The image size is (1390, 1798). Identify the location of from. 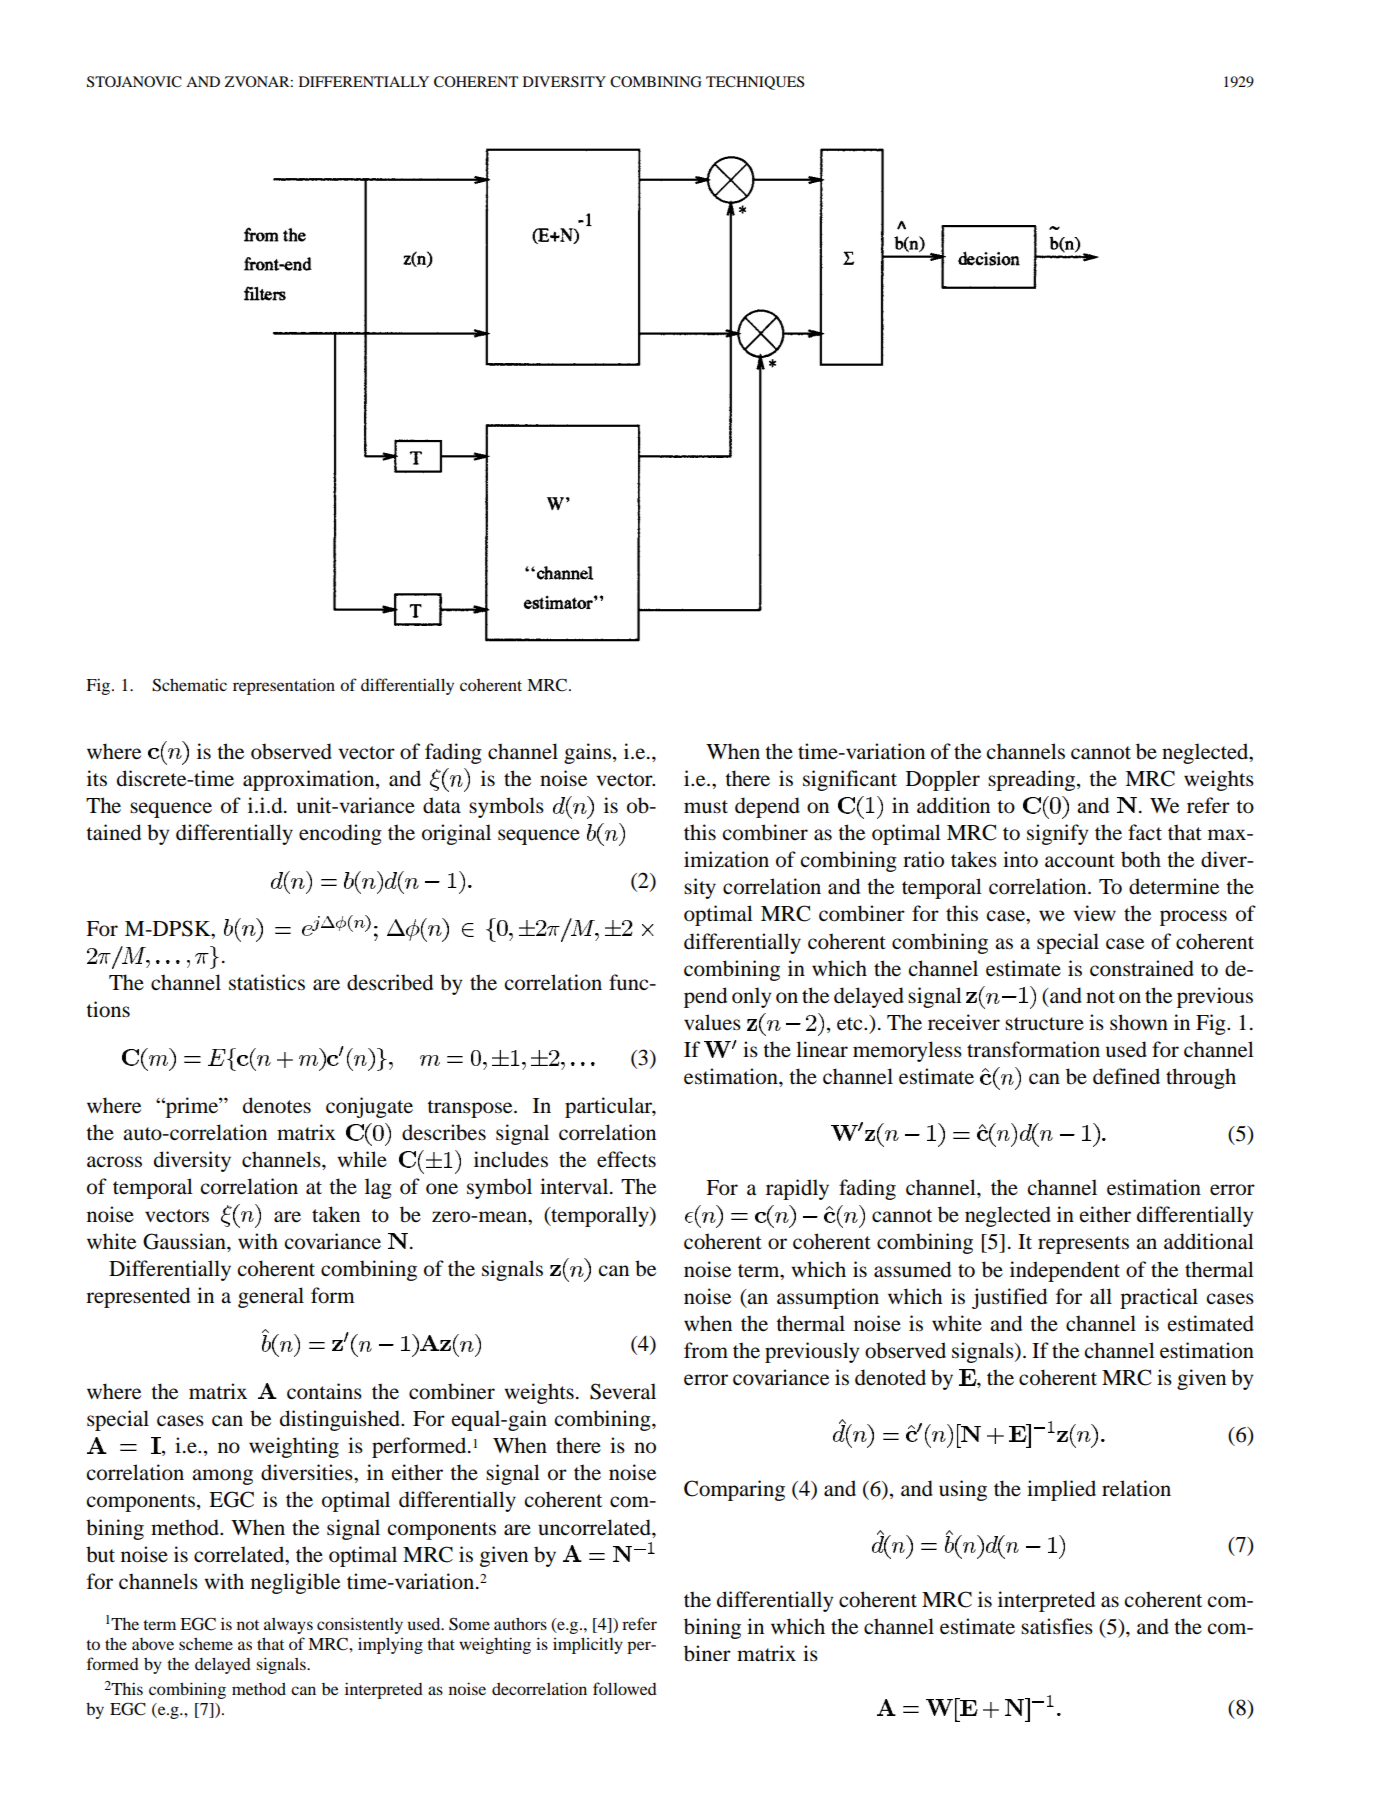
(706, 1350).
